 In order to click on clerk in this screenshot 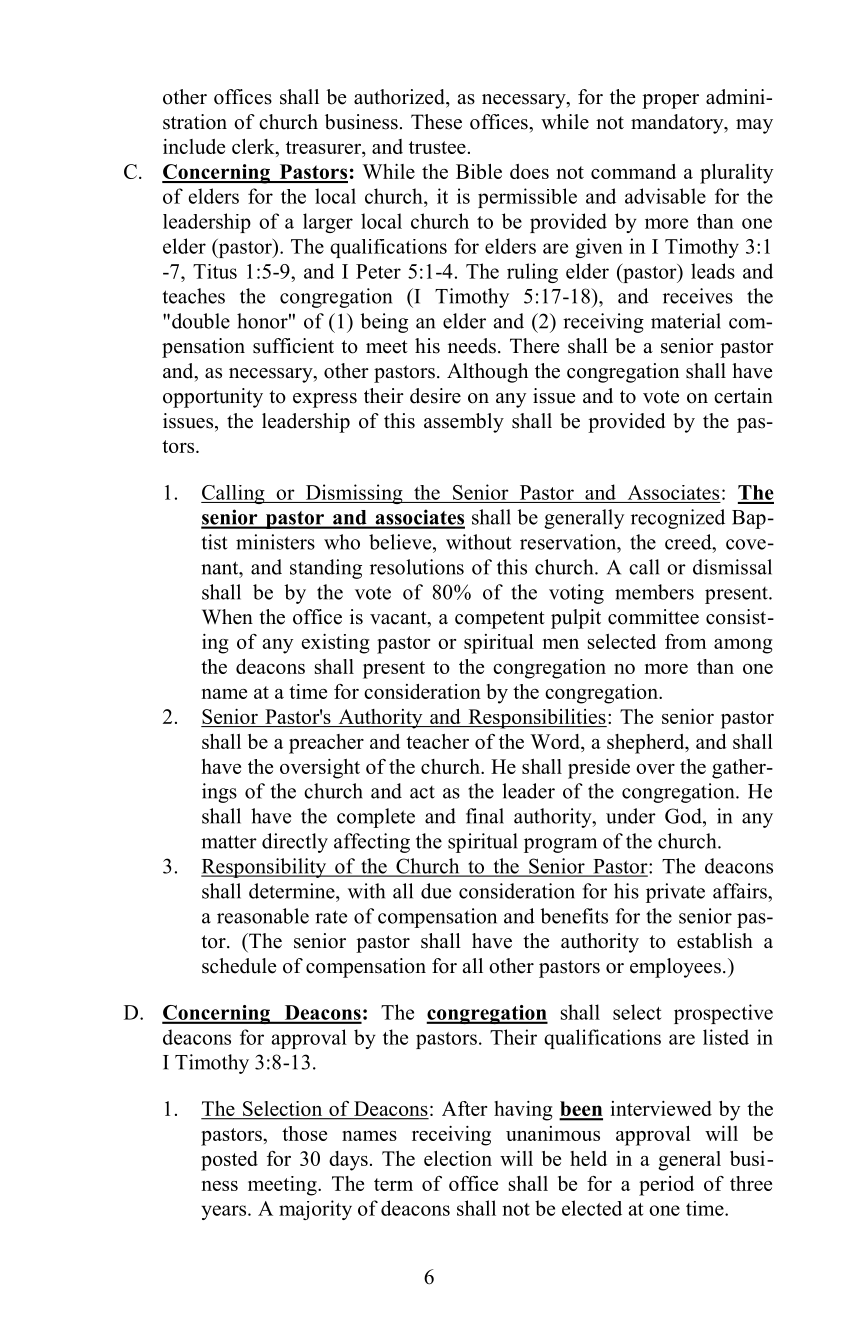, I will do `click(254, 146)`.
